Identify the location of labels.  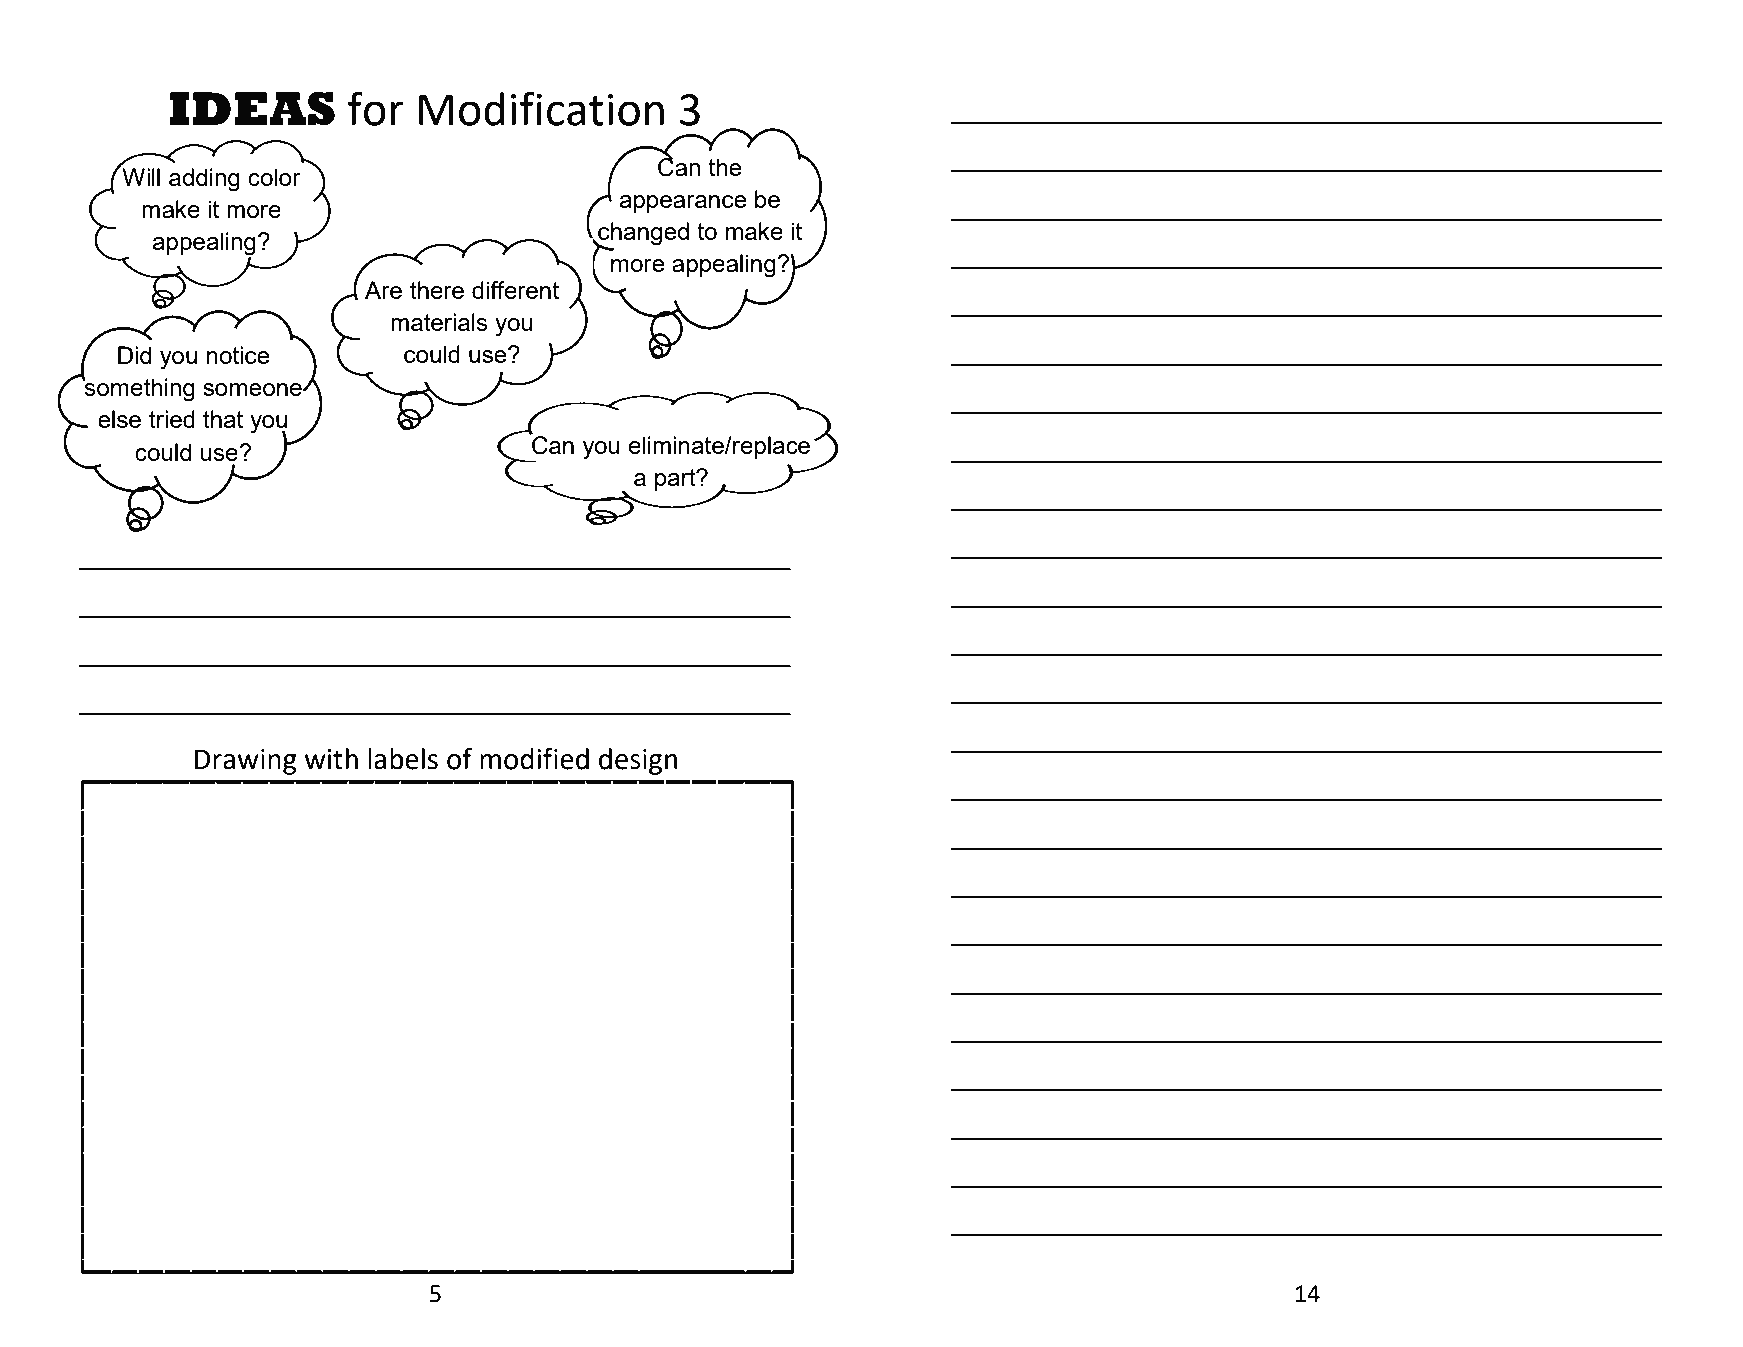
(403, 759).
